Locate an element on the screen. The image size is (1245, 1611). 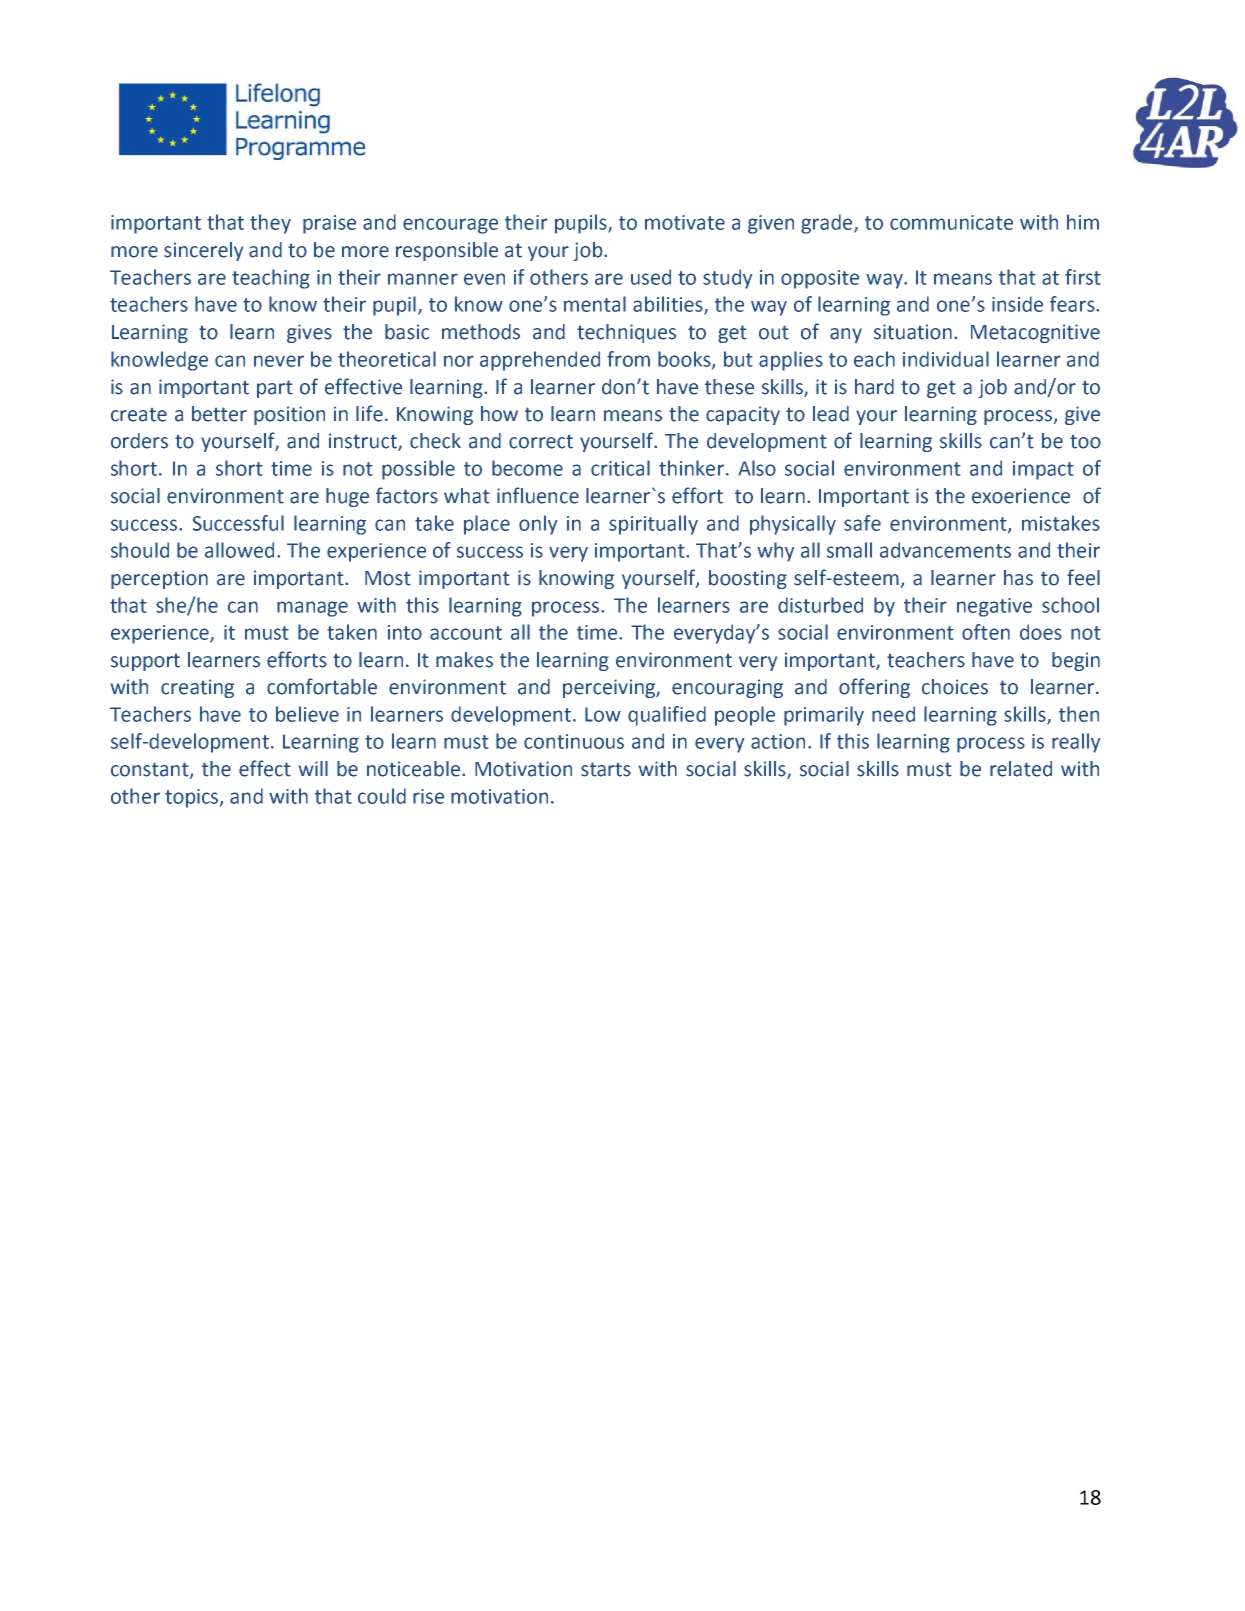
will is located at coordinates (313, 768).
